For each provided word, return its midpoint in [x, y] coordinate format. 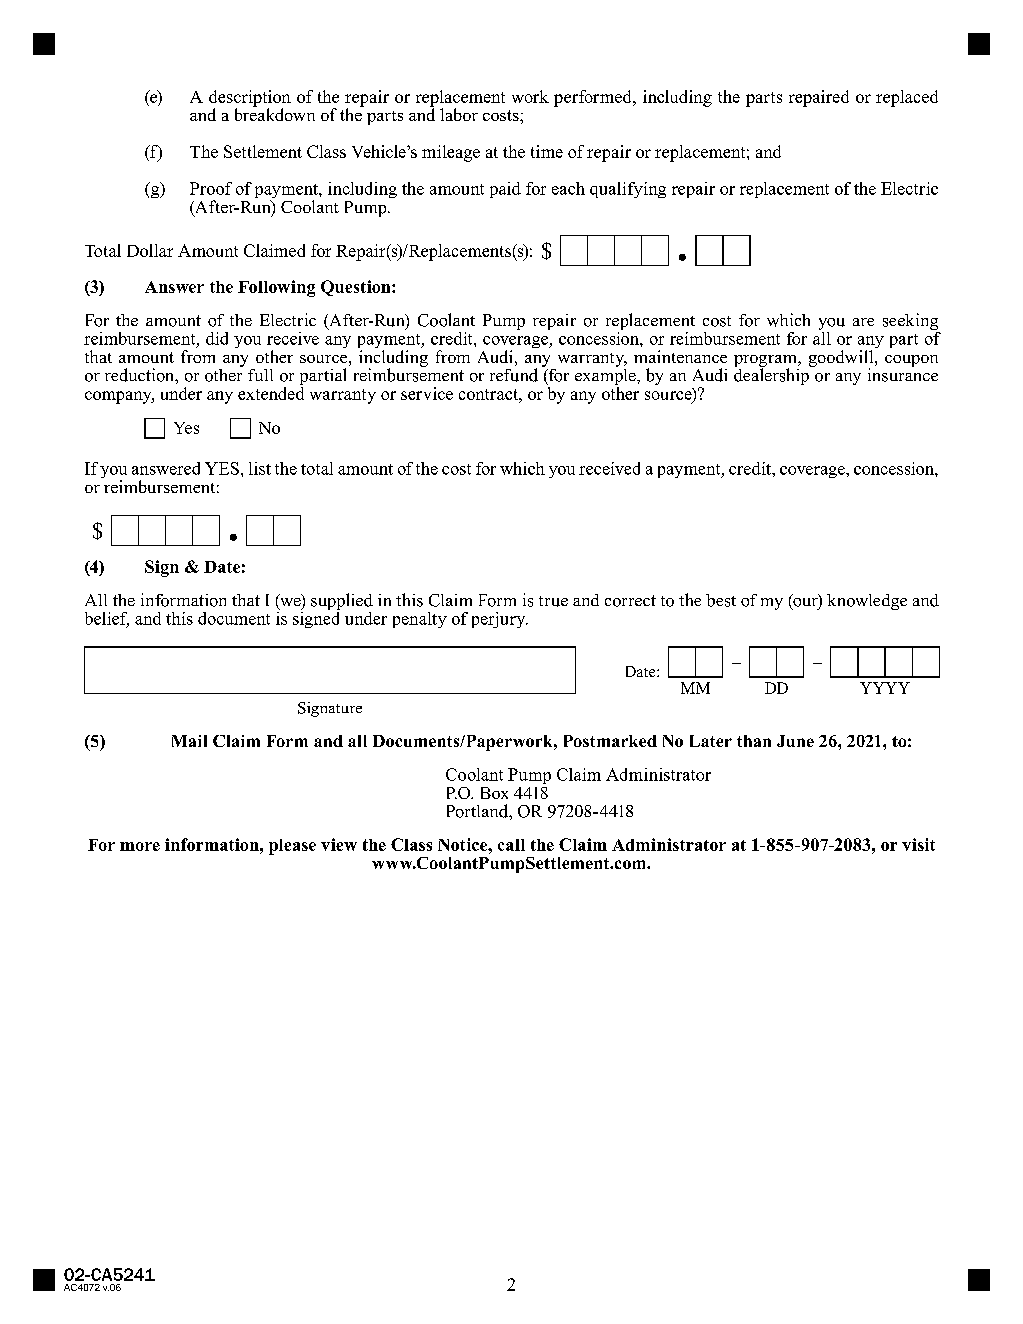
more [140, 846]
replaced [907, 98]
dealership [772, 375]
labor [459, 114]
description [250, 99]
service [427, 393]
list [260, 468]
